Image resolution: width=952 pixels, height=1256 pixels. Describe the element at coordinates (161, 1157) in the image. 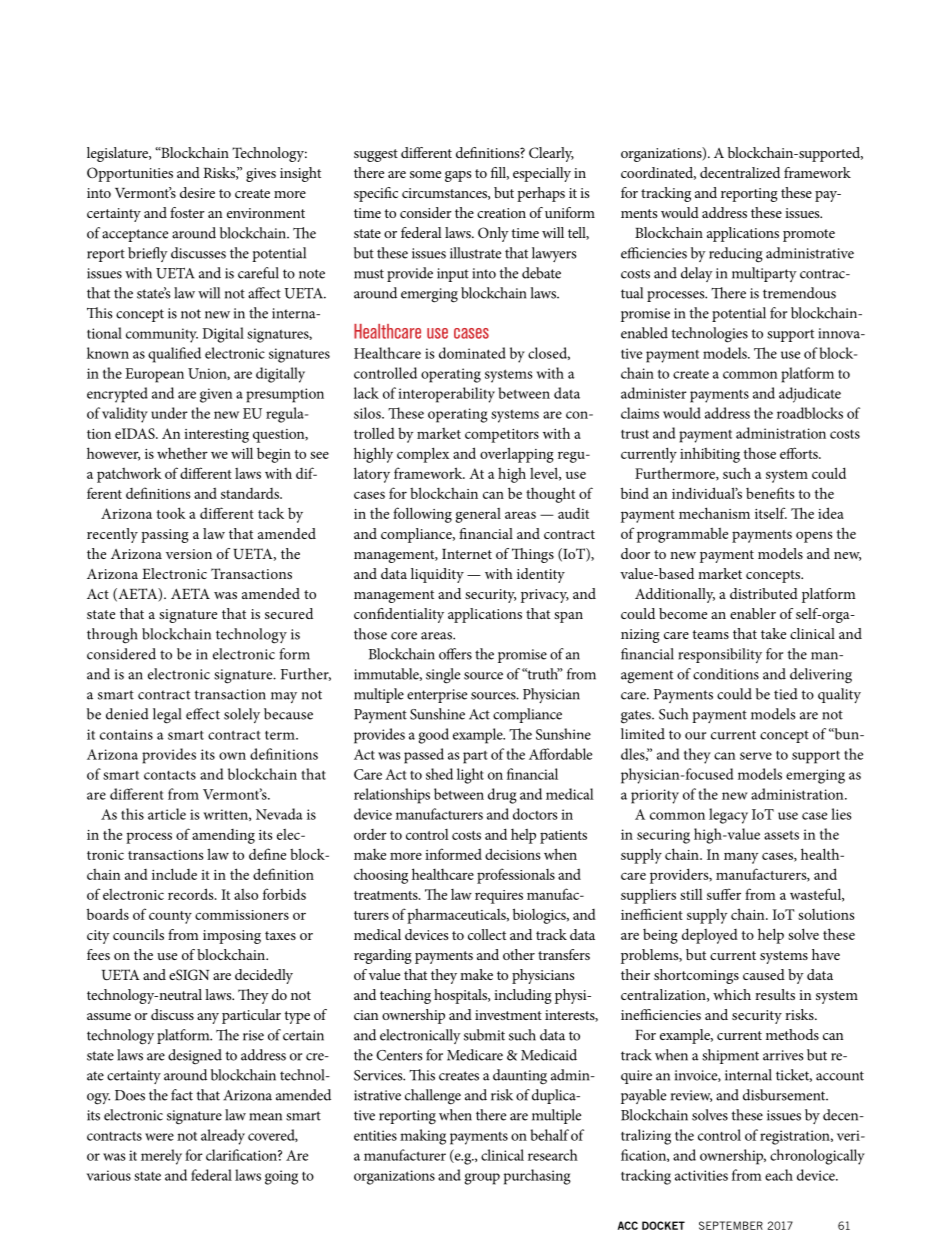

I see `merely` at that location.
